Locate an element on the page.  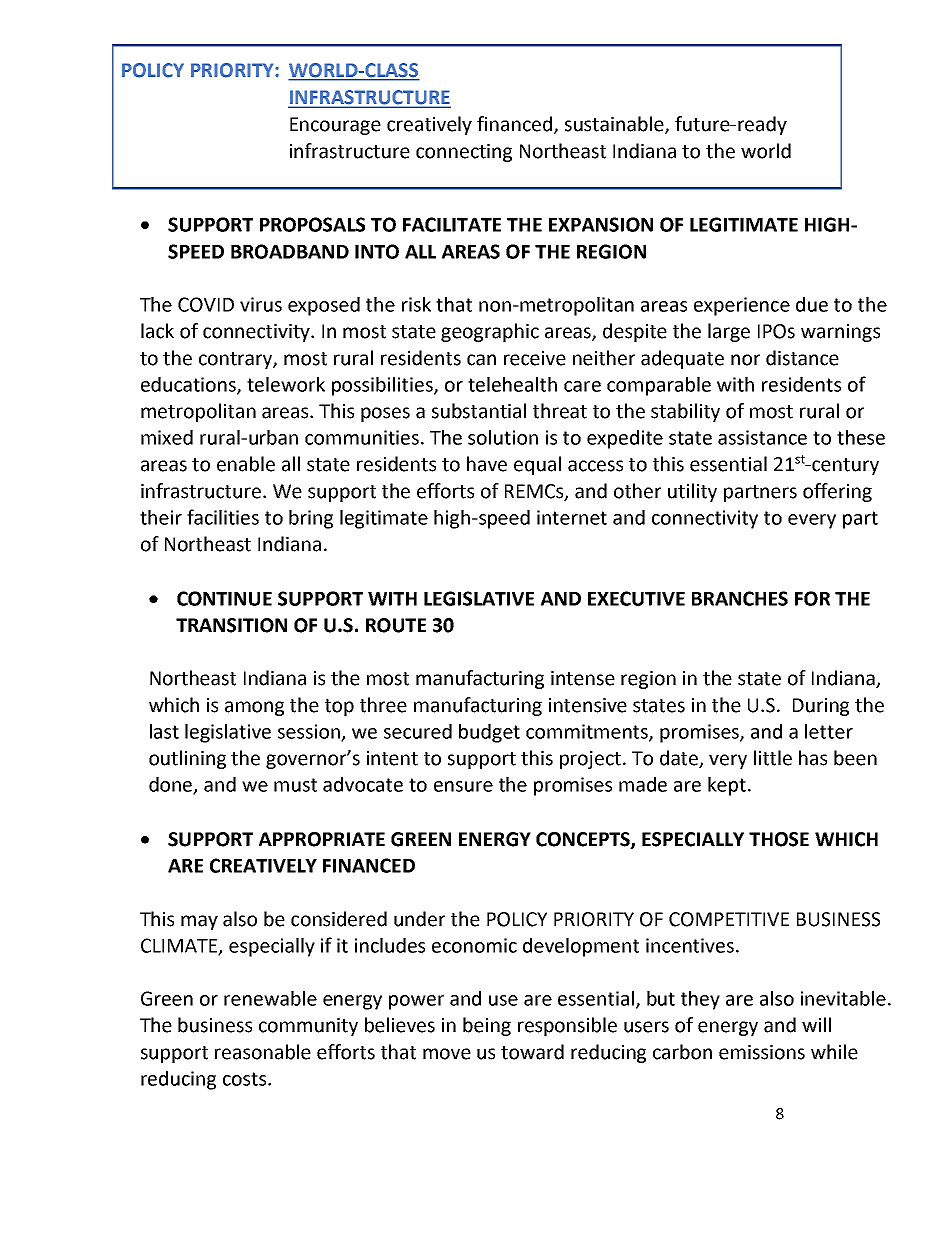
solution is located at coordinates (503, 437).
